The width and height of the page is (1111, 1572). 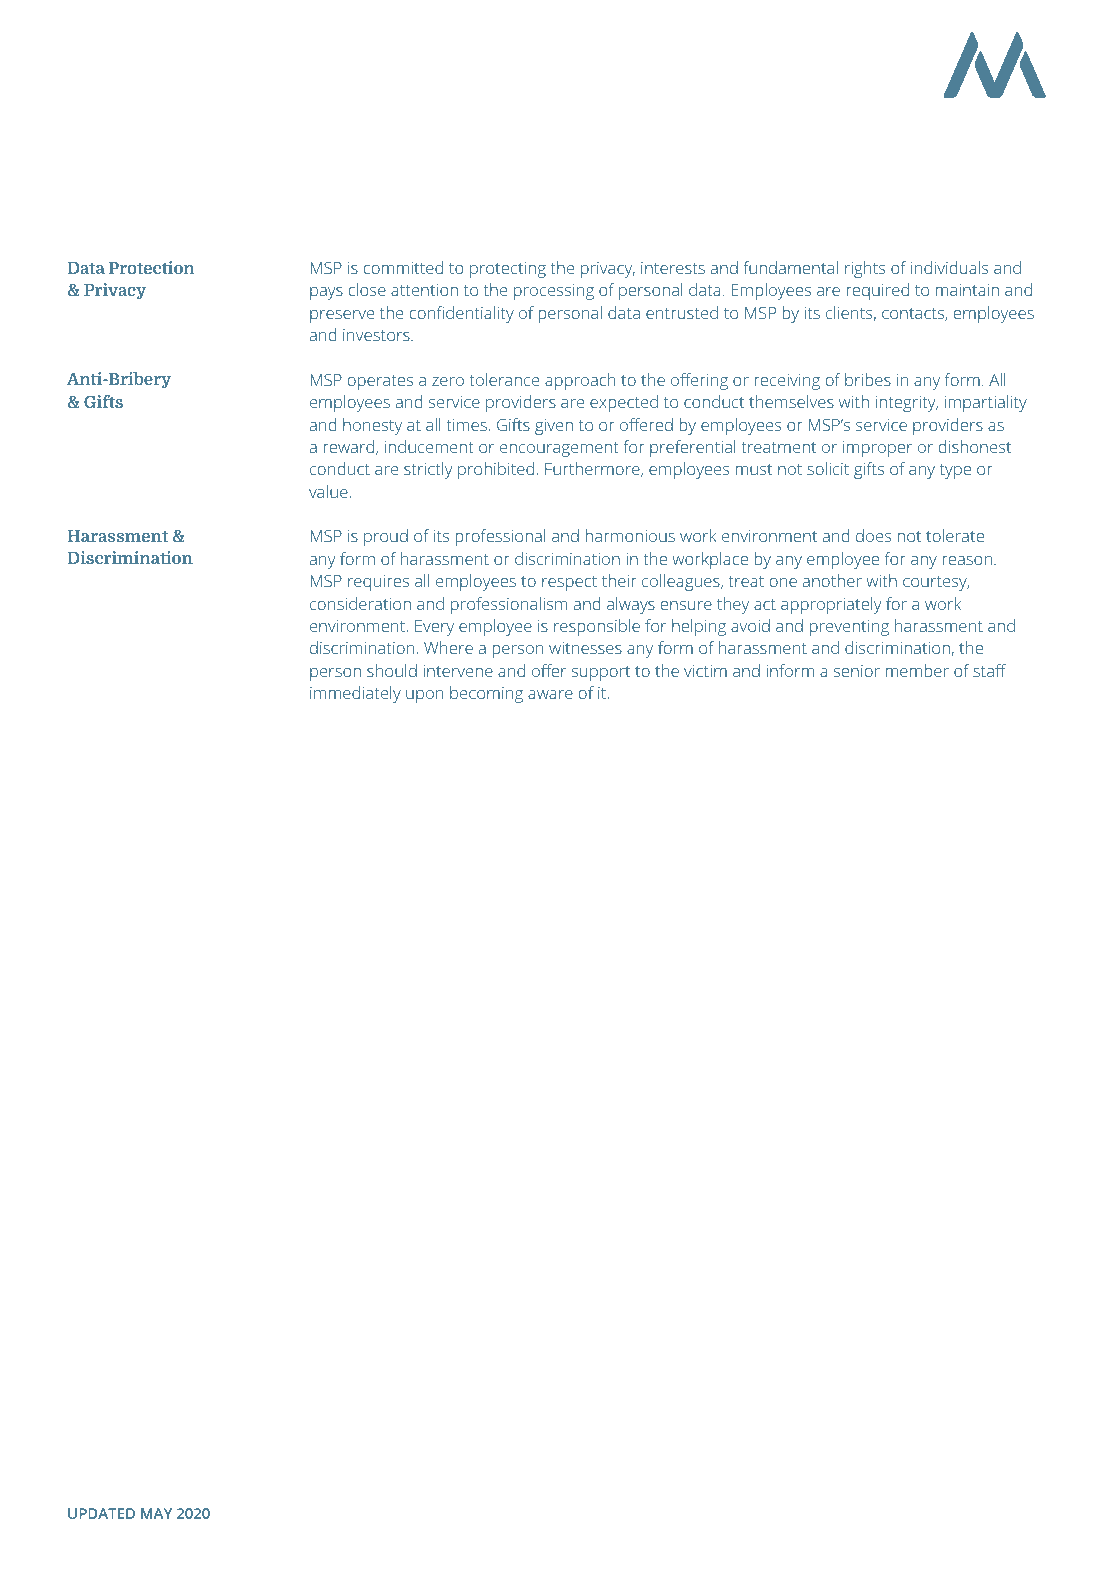 What do you see at coordinates (425, 696) in the page?
I see `upon` at bounding box center [425, 696].
